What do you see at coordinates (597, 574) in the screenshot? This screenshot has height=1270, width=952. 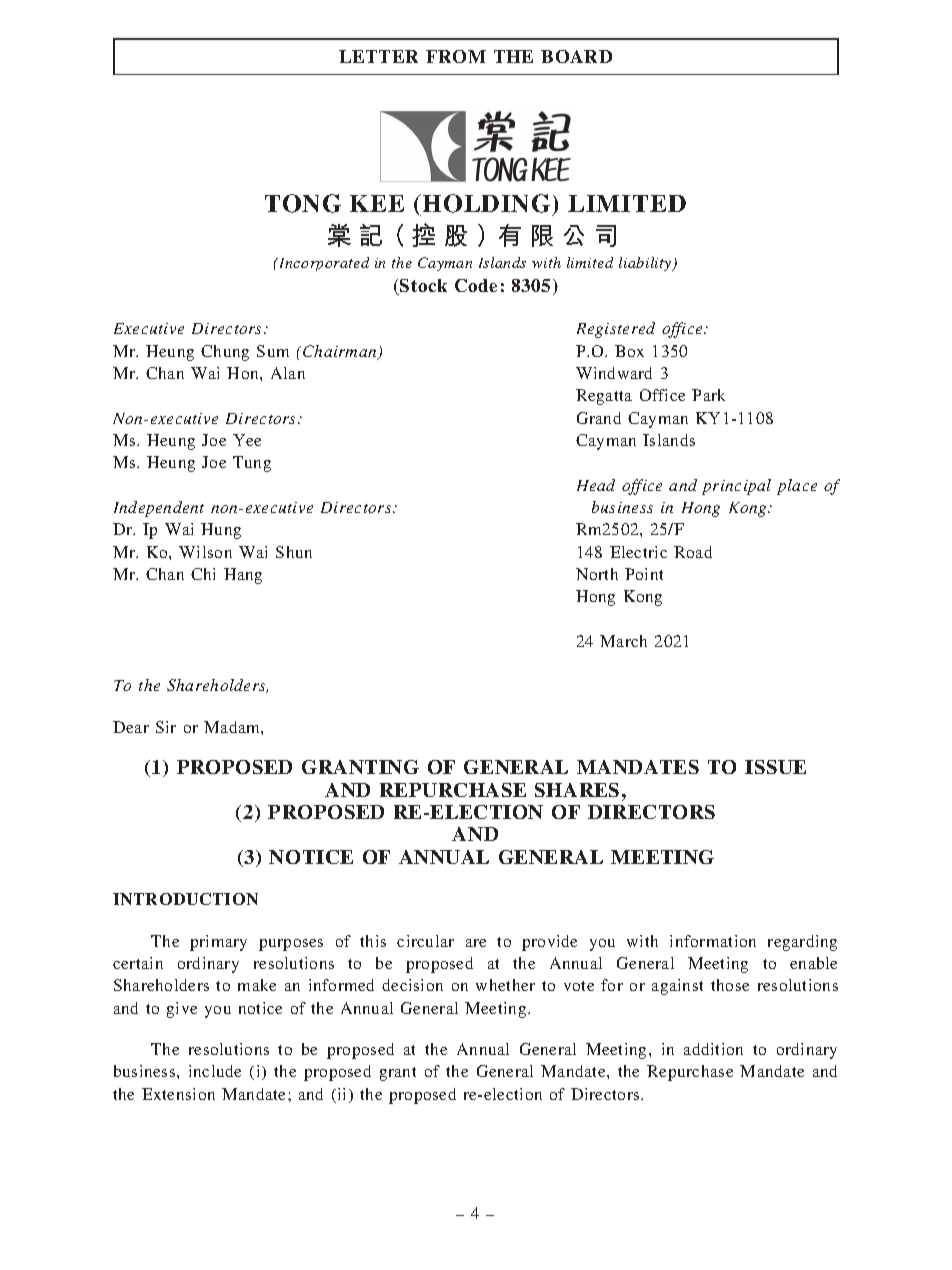 I see `North` at bounding box center [597, 574].
